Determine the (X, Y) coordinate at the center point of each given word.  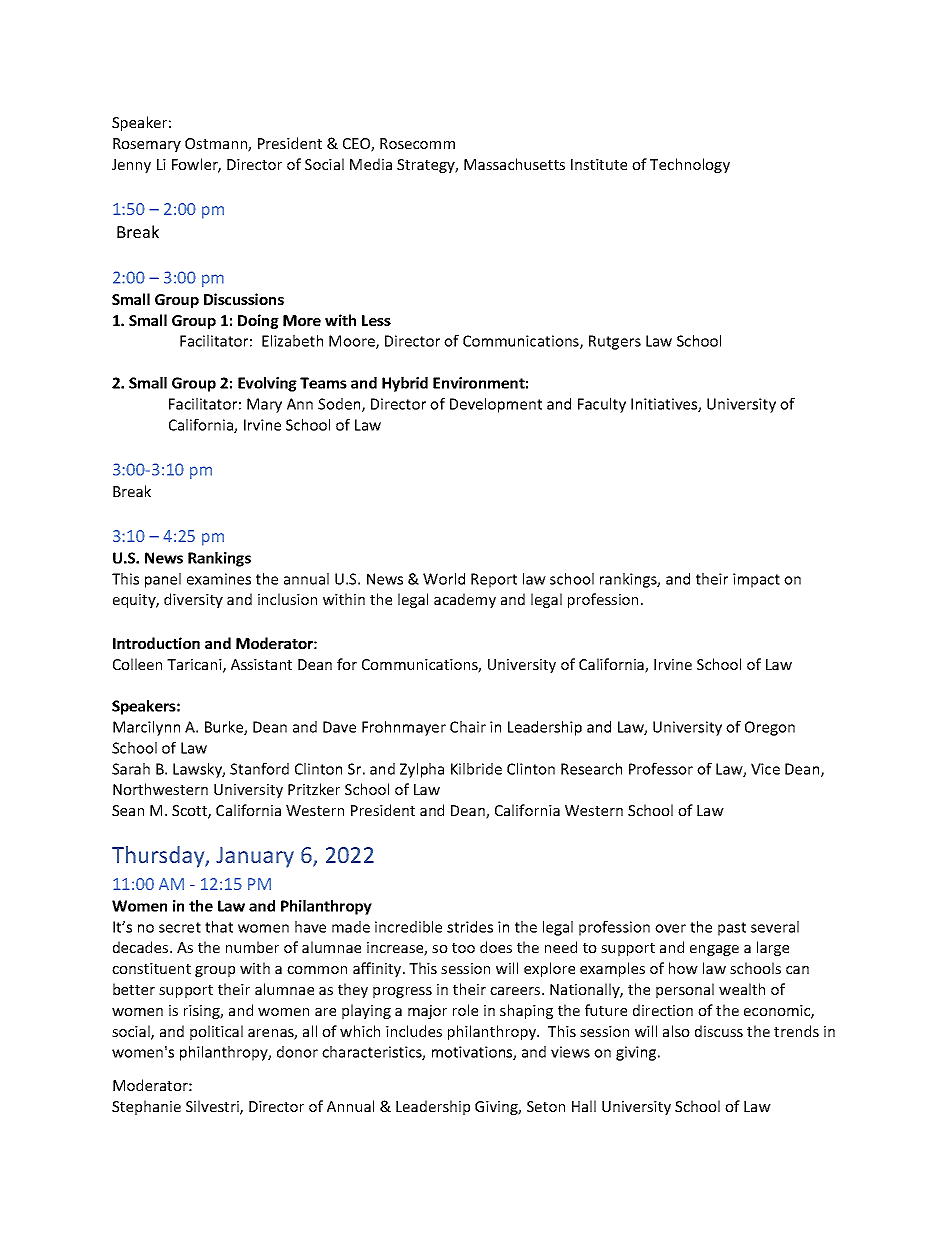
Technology (690, 165)
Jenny (131, 166)
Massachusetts (514, 164)
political (216, 1032)
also (676, 1031)
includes (414, 1031)
